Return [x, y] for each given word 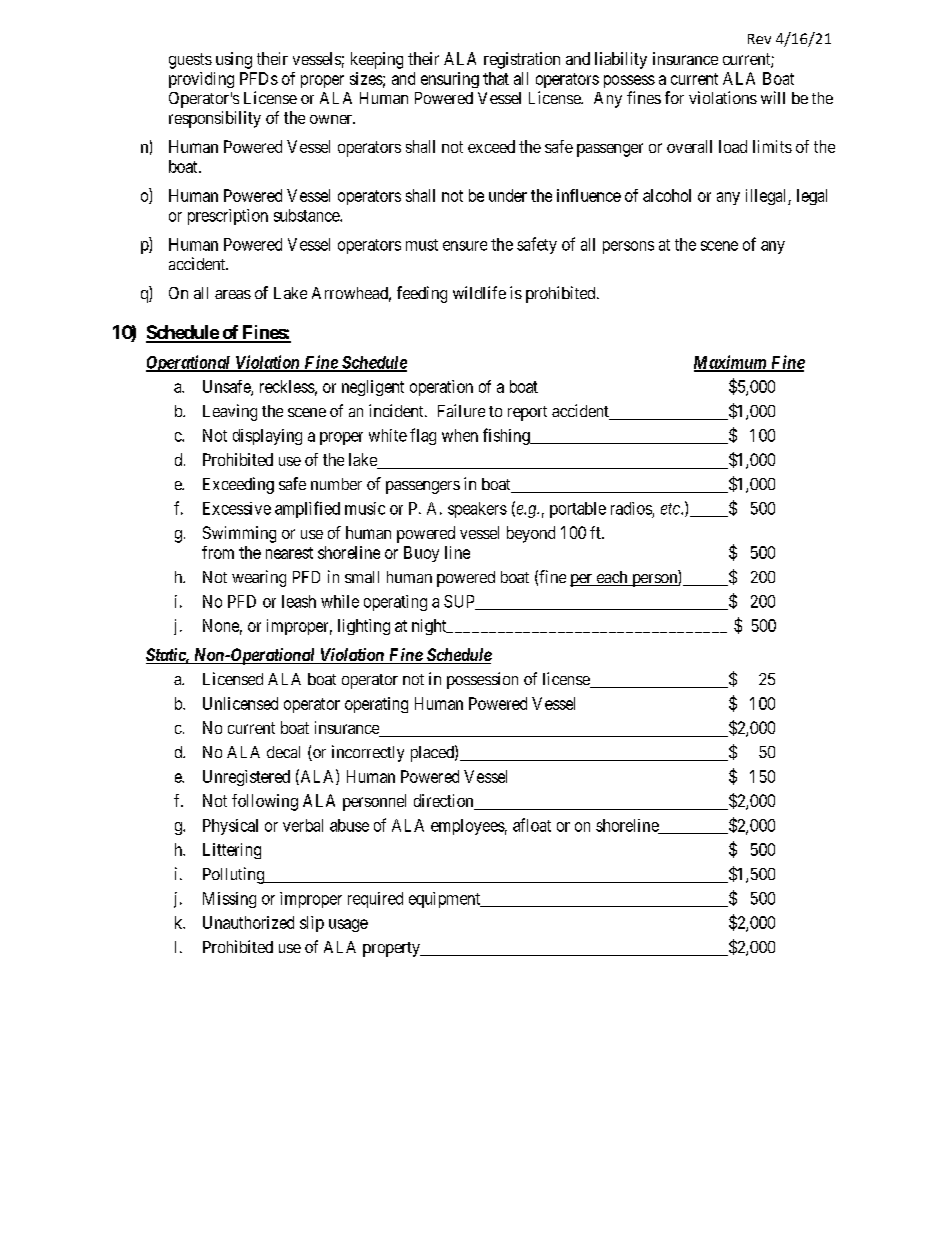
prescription [228, 217]
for [674, 97]
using [234, 60]
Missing [229, 900]
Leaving [230, 412]
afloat [532, 825]
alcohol [667, 195]
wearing [259, 578]
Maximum [731, 363]
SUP [460, 602]
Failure [461, 410]
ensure [465, 246]
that [496, 78]
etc [671, 509]
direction [445, 802]
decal [283, 752]
